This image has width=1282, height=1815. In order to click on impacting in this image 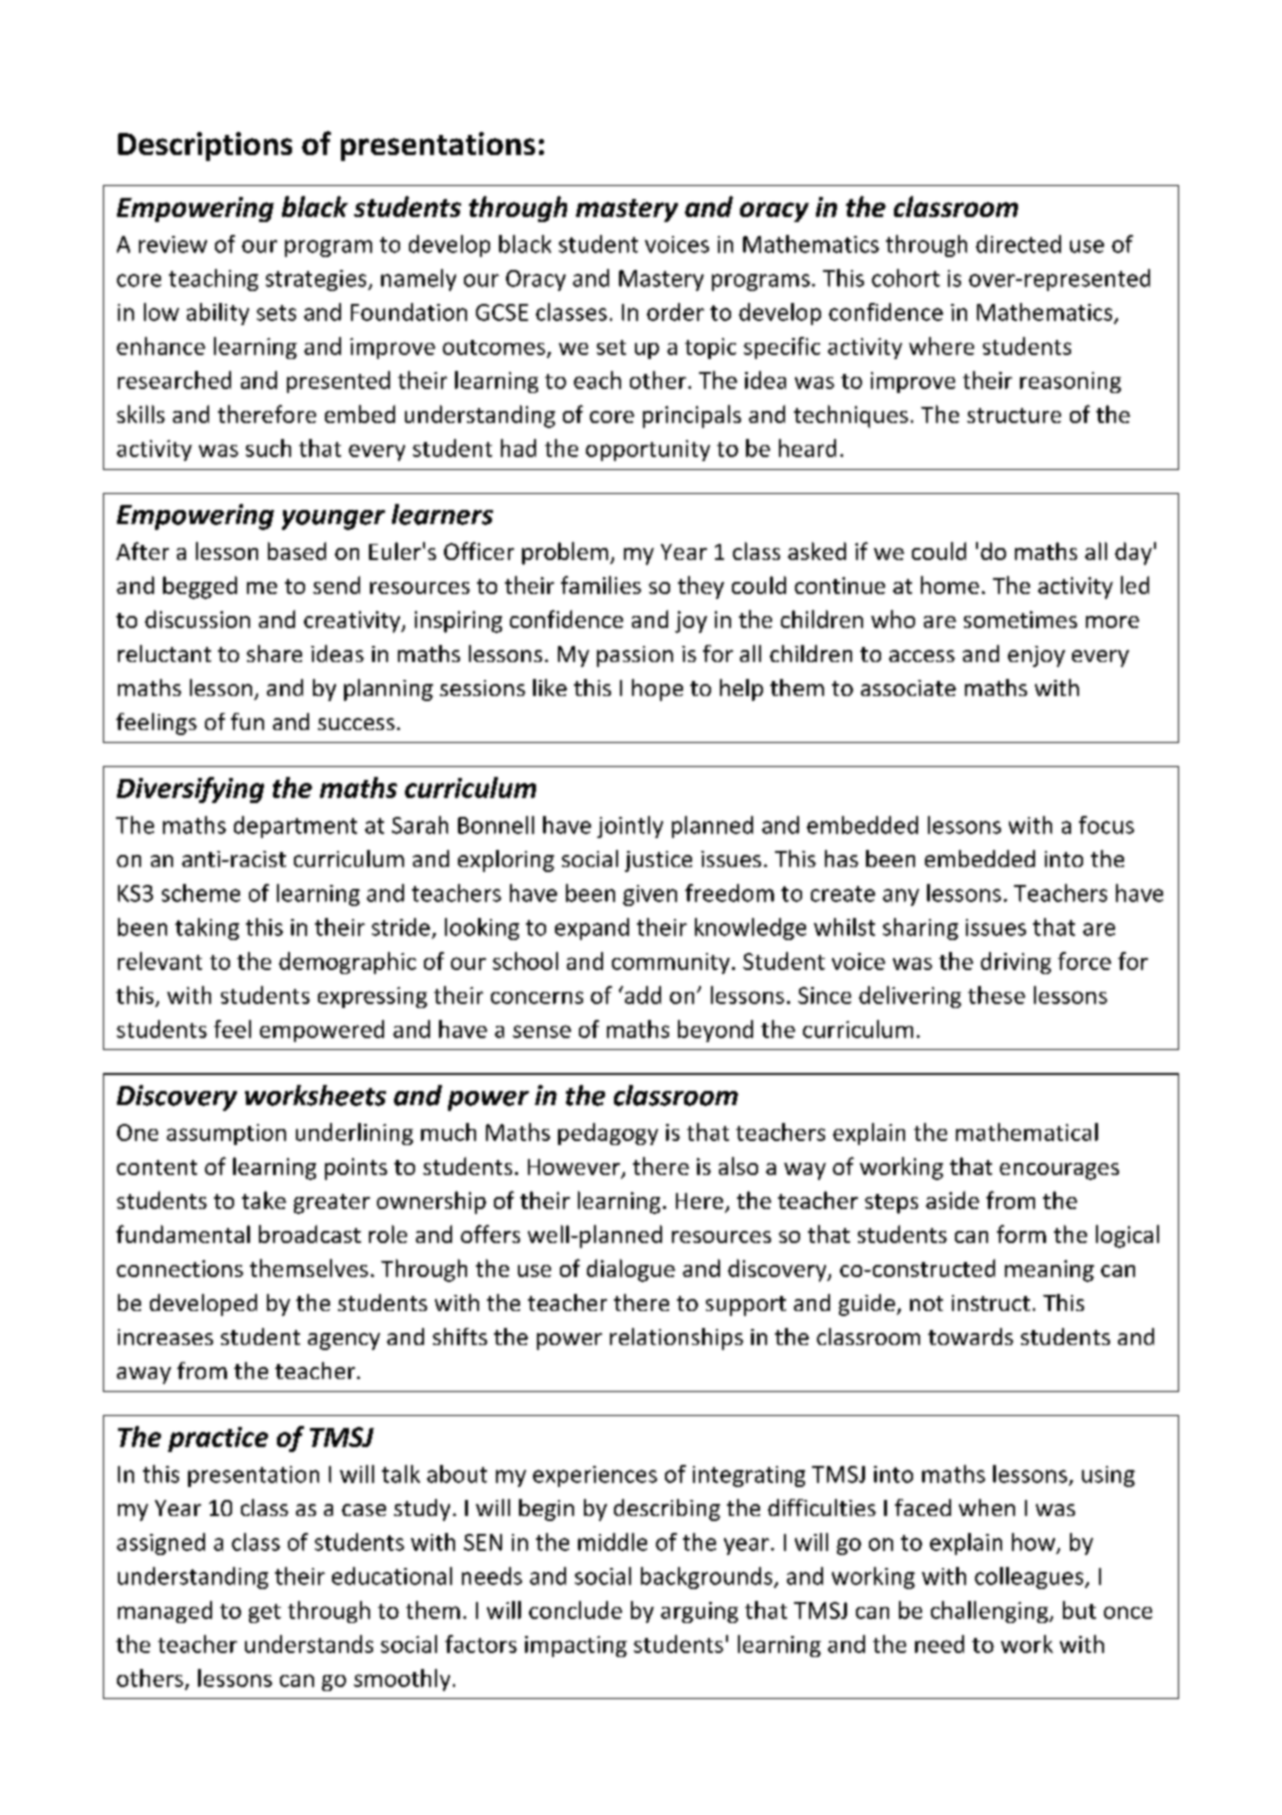, I will do `click(576, 1646)`.
